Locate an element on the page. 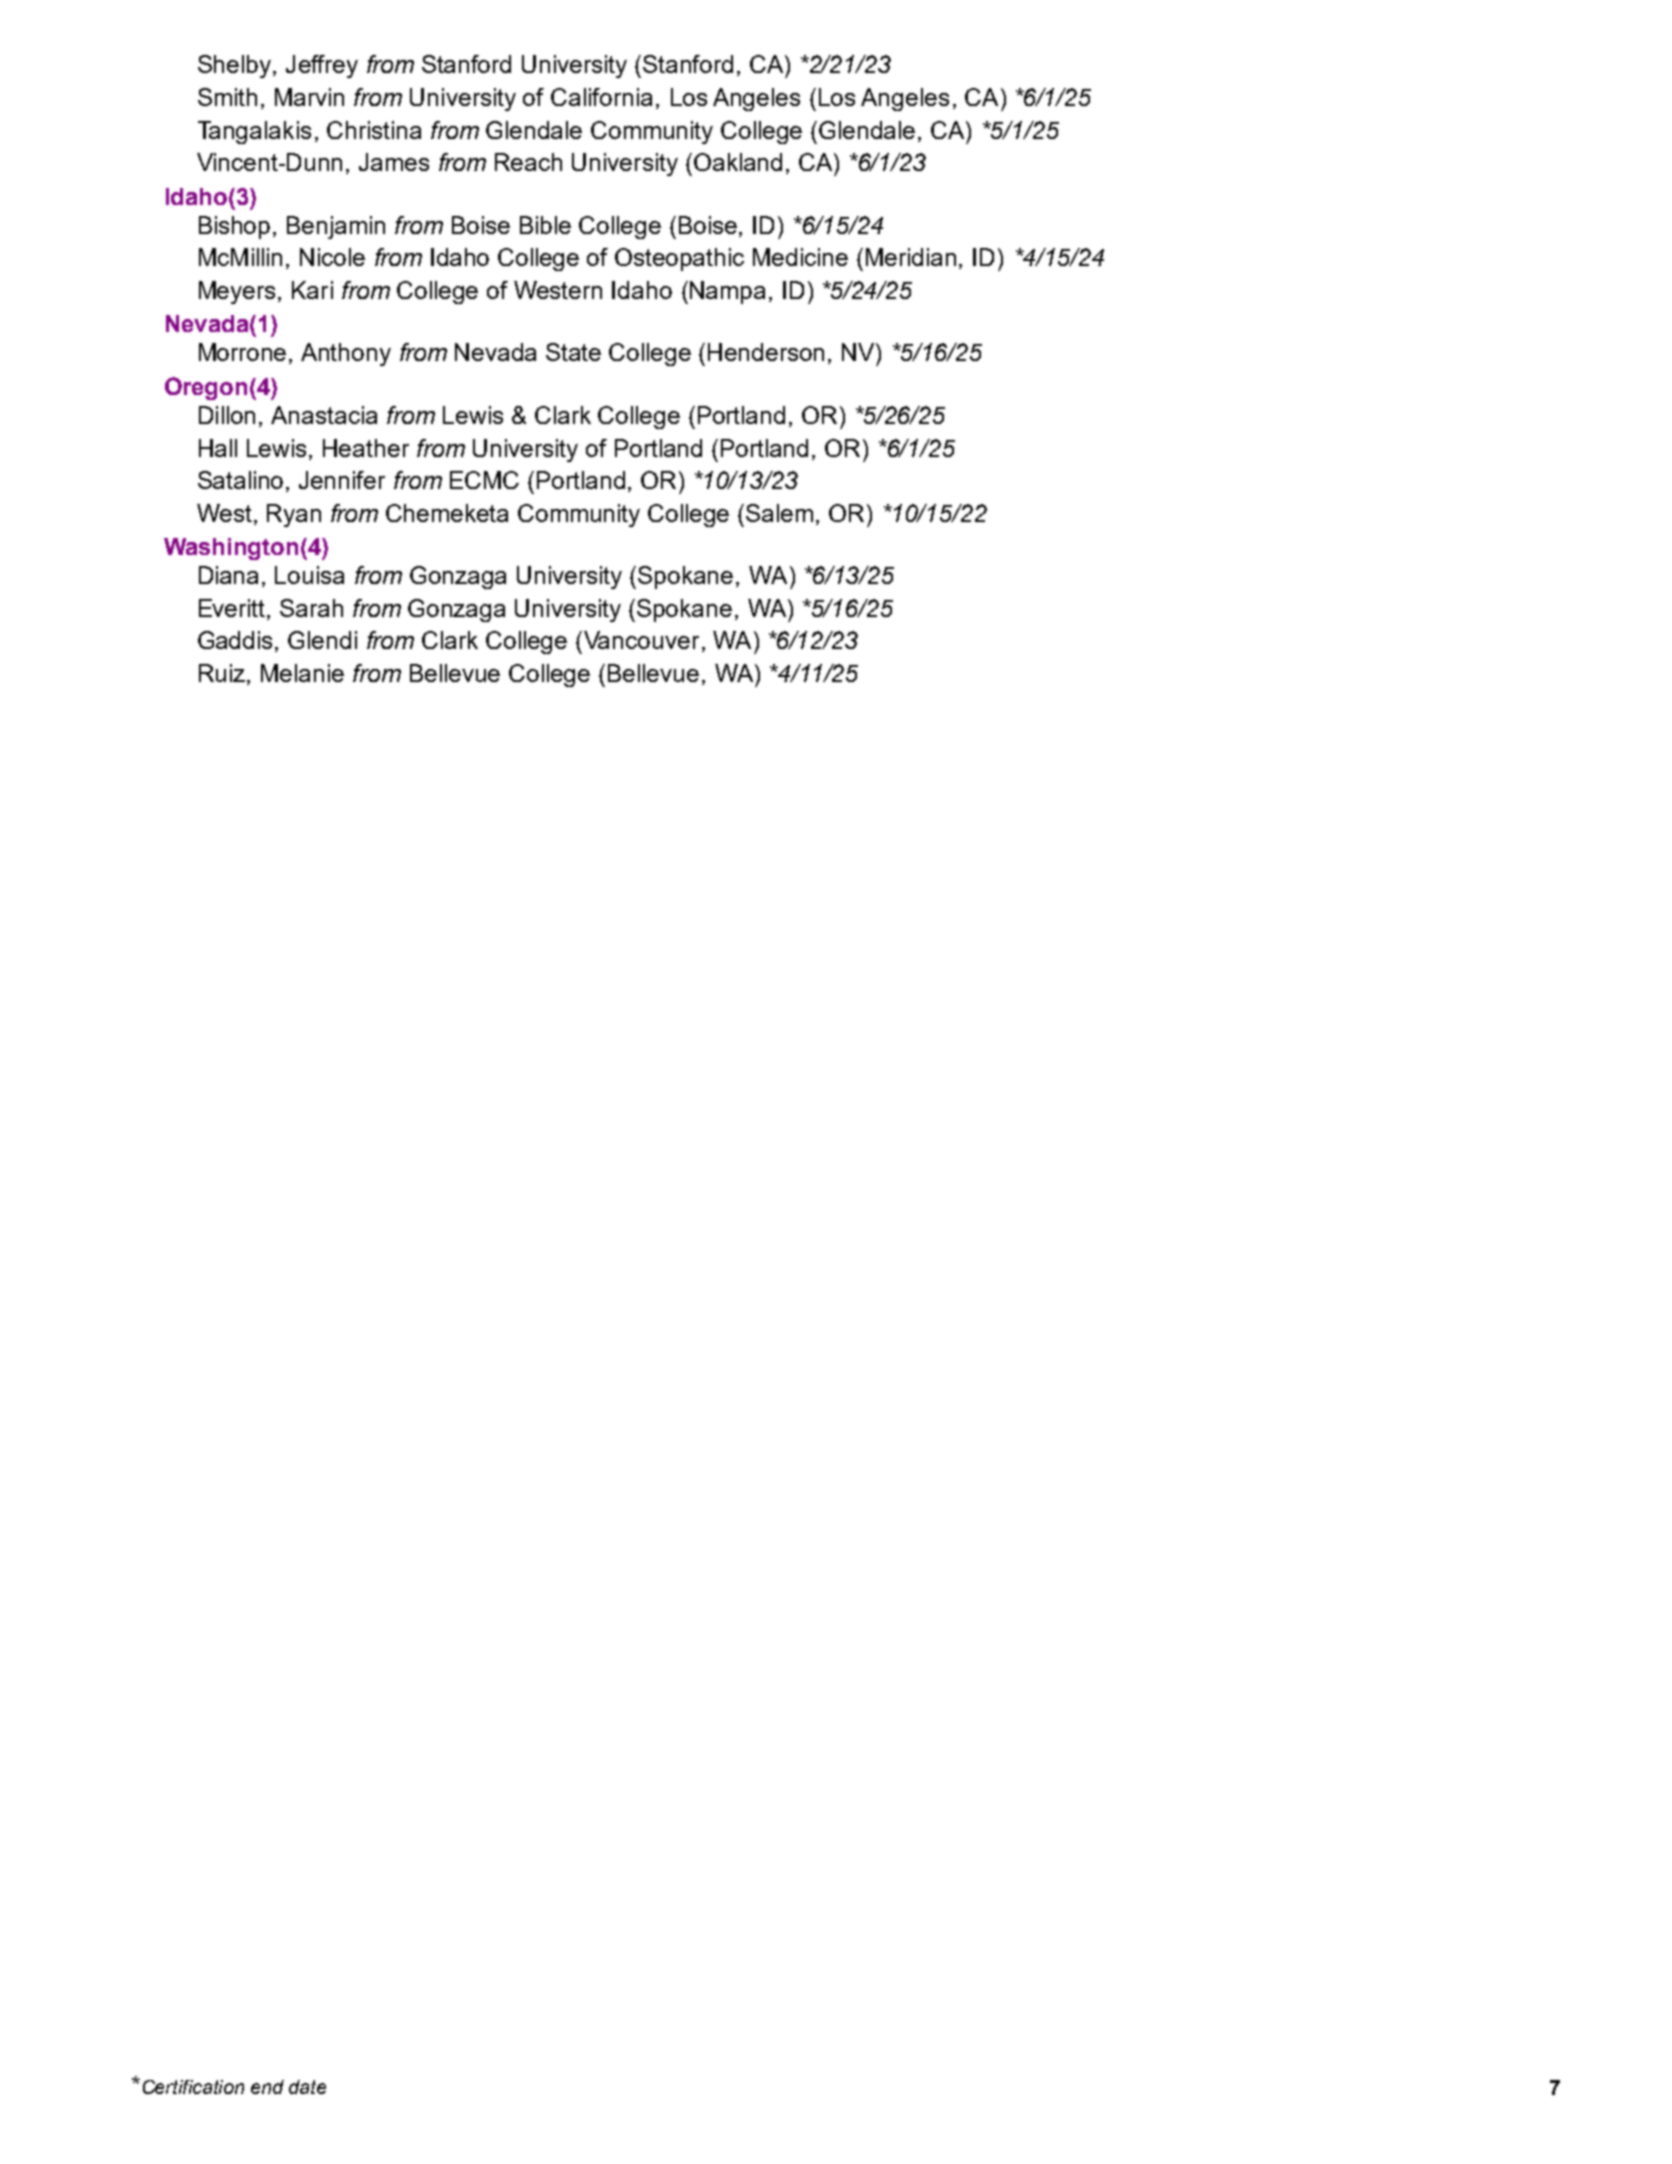 The image size is (1672, 2164). Marvin is located at coordinates (309, 97).
